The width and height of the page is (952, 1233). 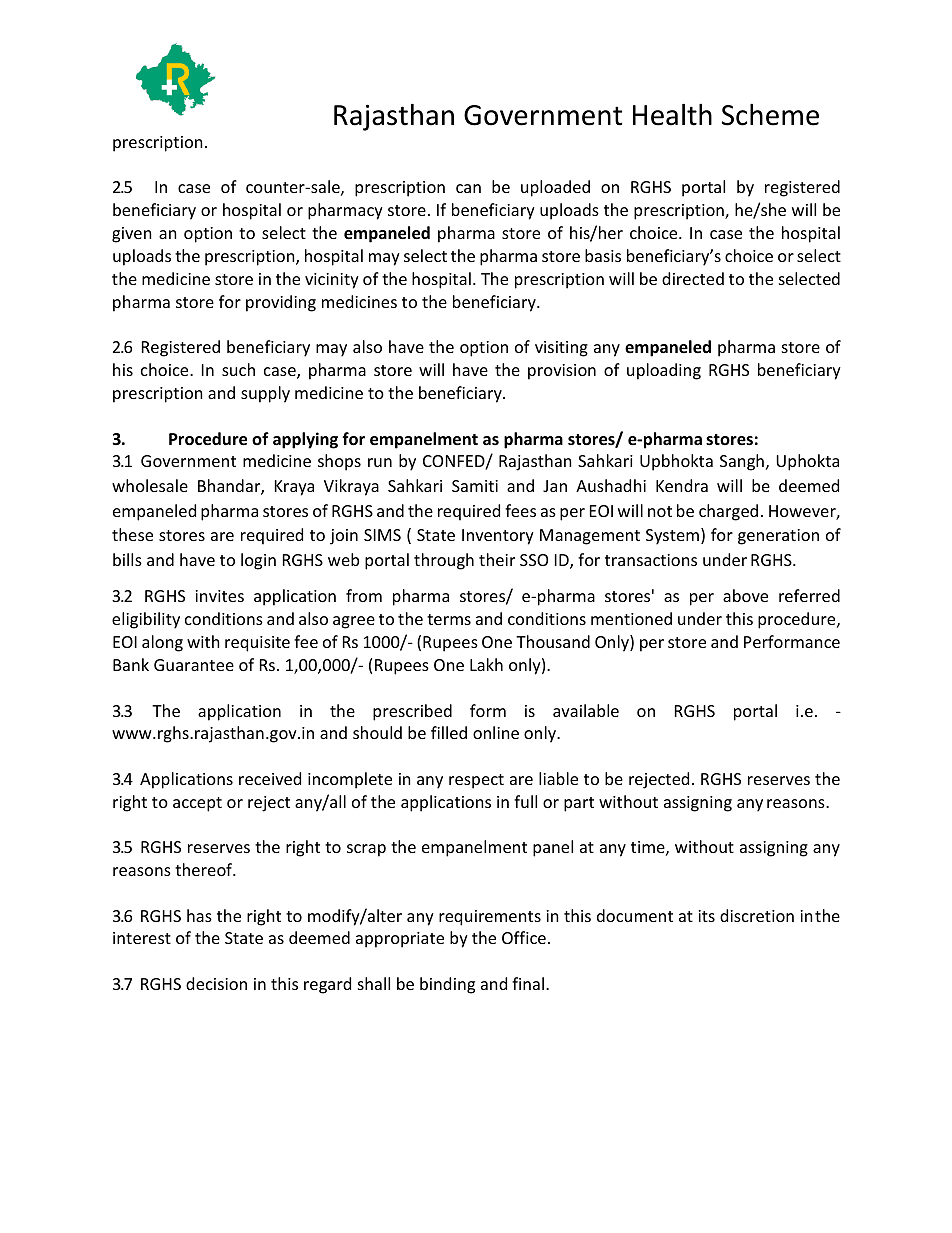 What do you see at coordinates (745, 595) in the page?
I see `above` at bounding box center [745, 595].
